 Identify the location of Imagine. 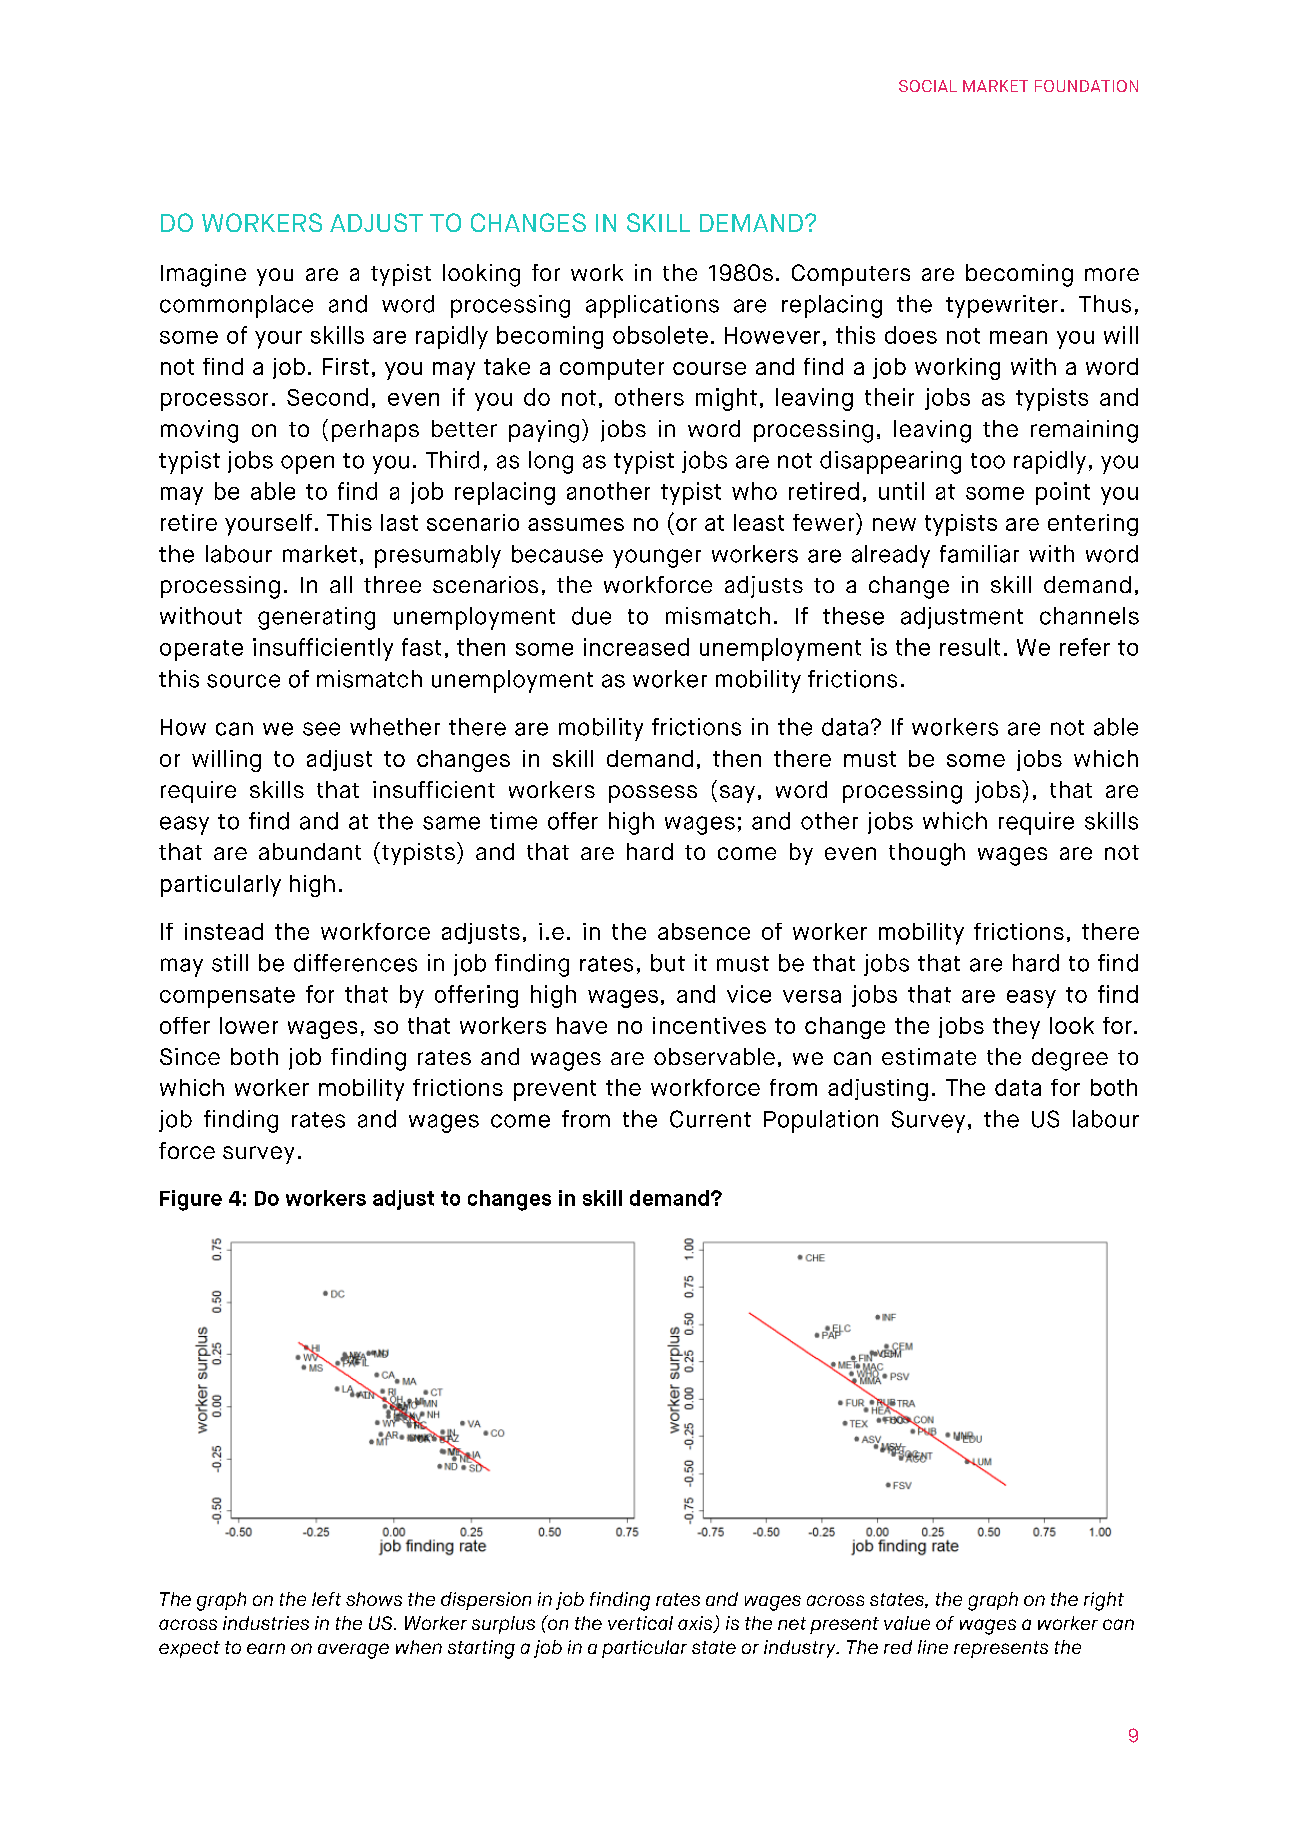
(203, 275).
